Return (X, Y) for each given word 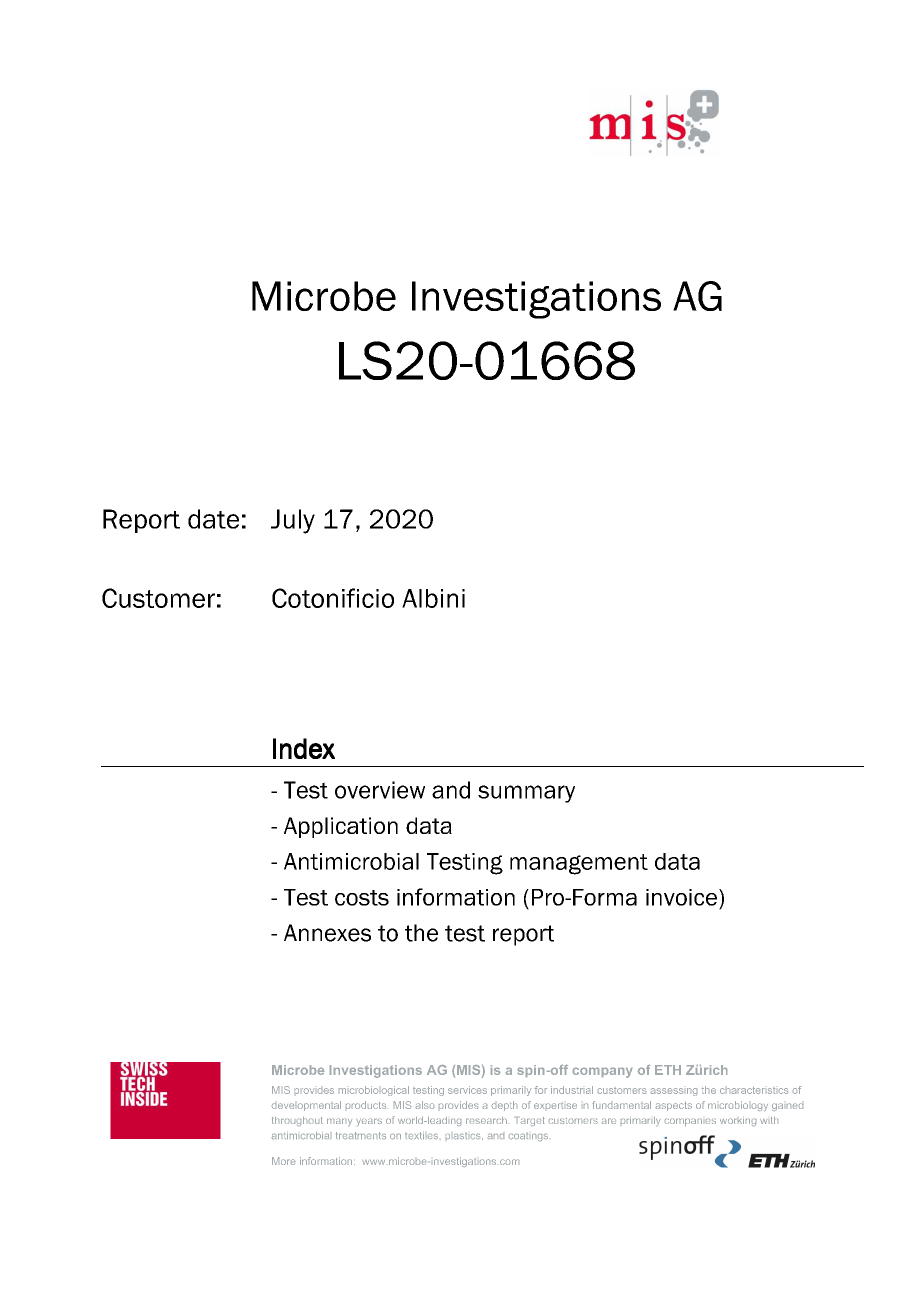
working (738, 1122)
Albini (433, 598)
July (293, 521)
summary (526, 794)
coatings (528, 1137)
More (283, 1161)
